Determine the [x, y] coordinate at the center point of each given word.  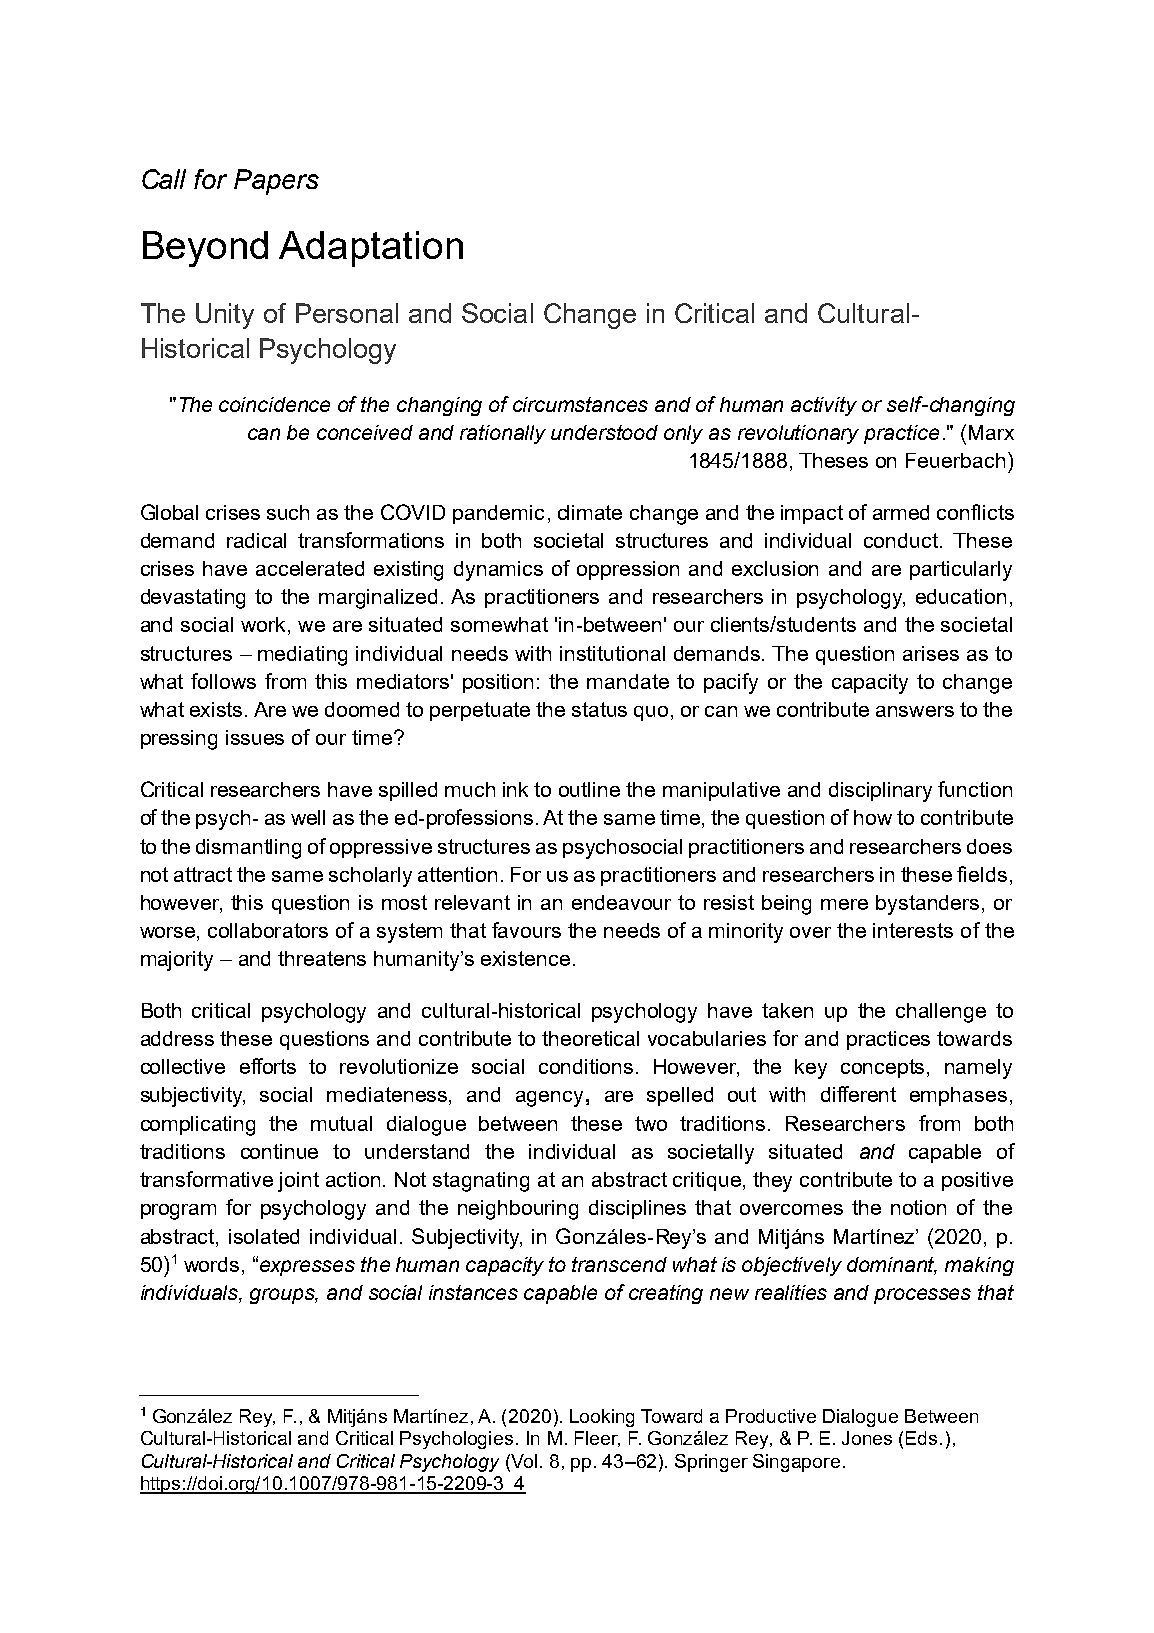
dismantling [248, 849]
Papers [276, 182]
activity [824, 406]
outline [589, 789]
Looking [602, 1418]
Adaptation [371, 249]
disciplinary [880, 792]
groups [284, 1296]
